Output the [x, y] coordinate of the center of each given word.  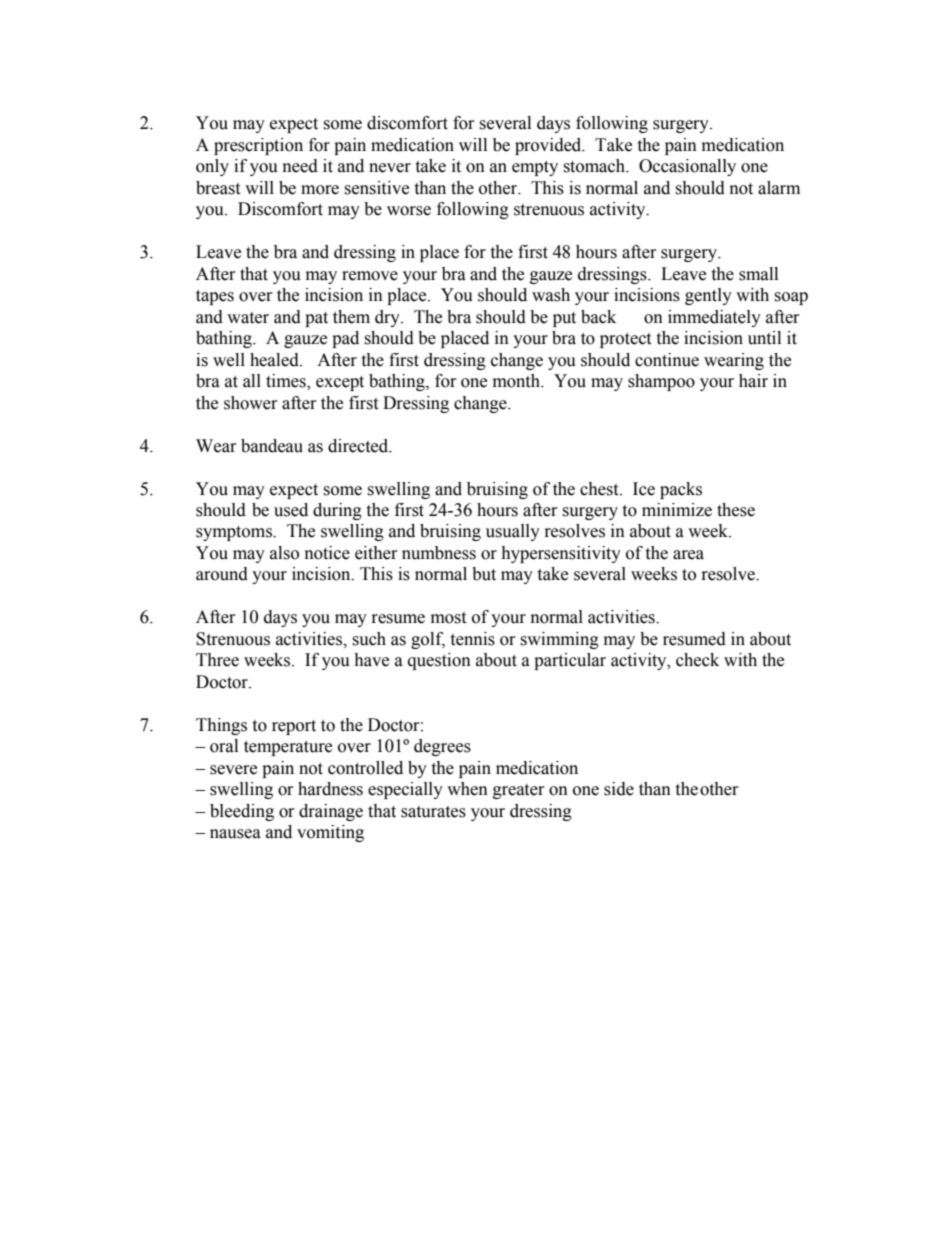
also [284, 553]
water [248, 318]
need [300, 166]
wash [551, 295]
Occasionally [687, 167]
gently [708, 296]
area [688, 555]
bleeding [242, 812]
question [439, 661]
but [484, 574]
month [517, 381]
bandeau [272, 446]
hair [753, 381]
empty [535, 168]
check [697, 660]
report [294, 727]
